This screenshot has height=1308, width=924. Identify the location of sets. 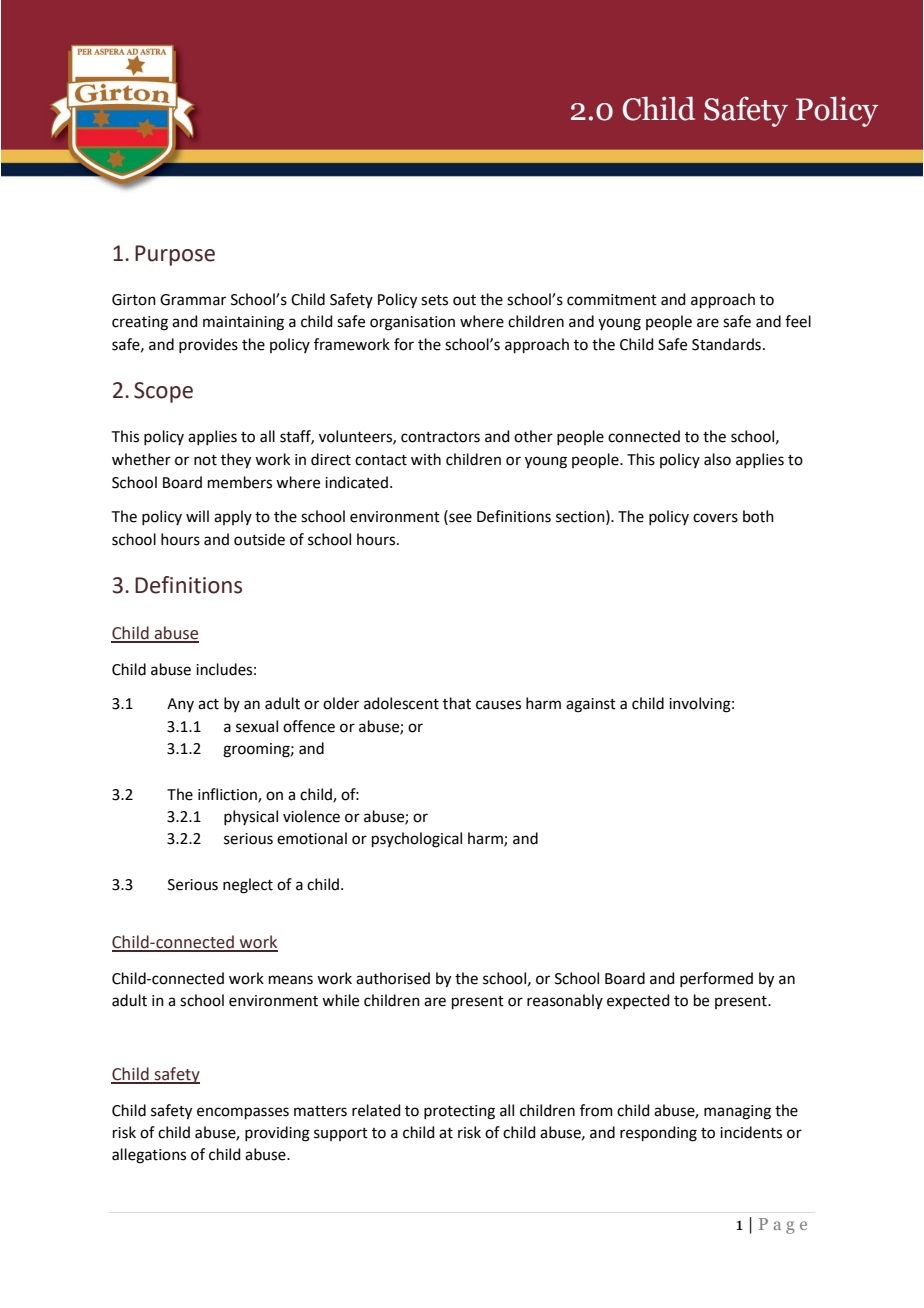
(434, 300).
